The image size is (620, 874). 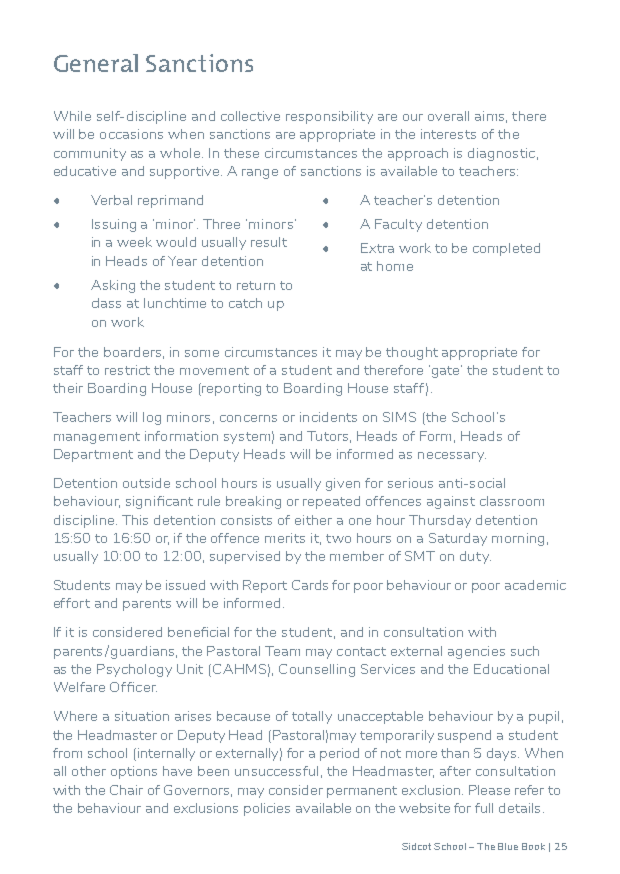 I want to click on catch, so click(x=245, y=303).
